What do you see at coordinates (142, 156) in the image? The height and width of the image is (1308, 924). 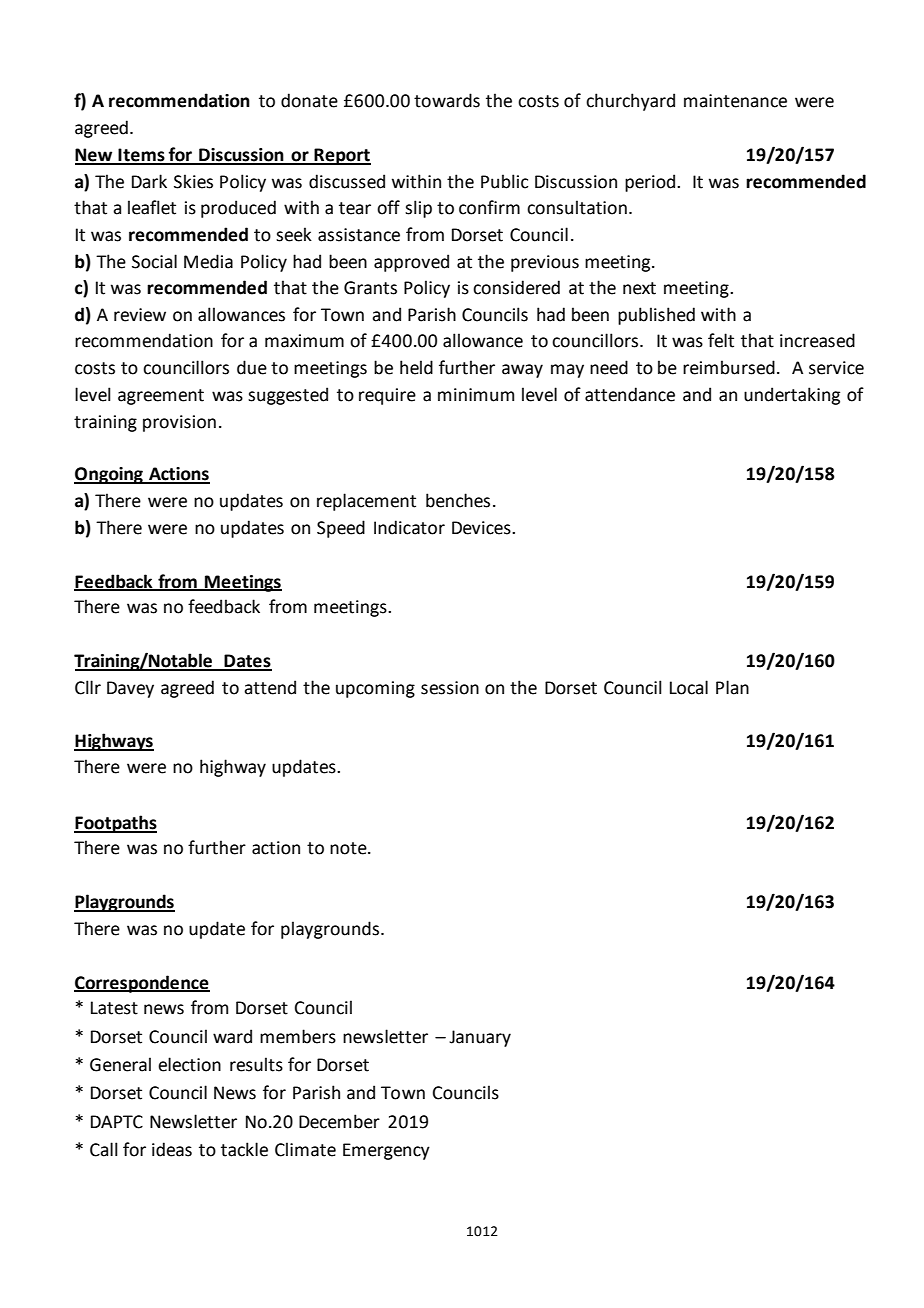 I see `Items` at bounding box center [142, 156].
